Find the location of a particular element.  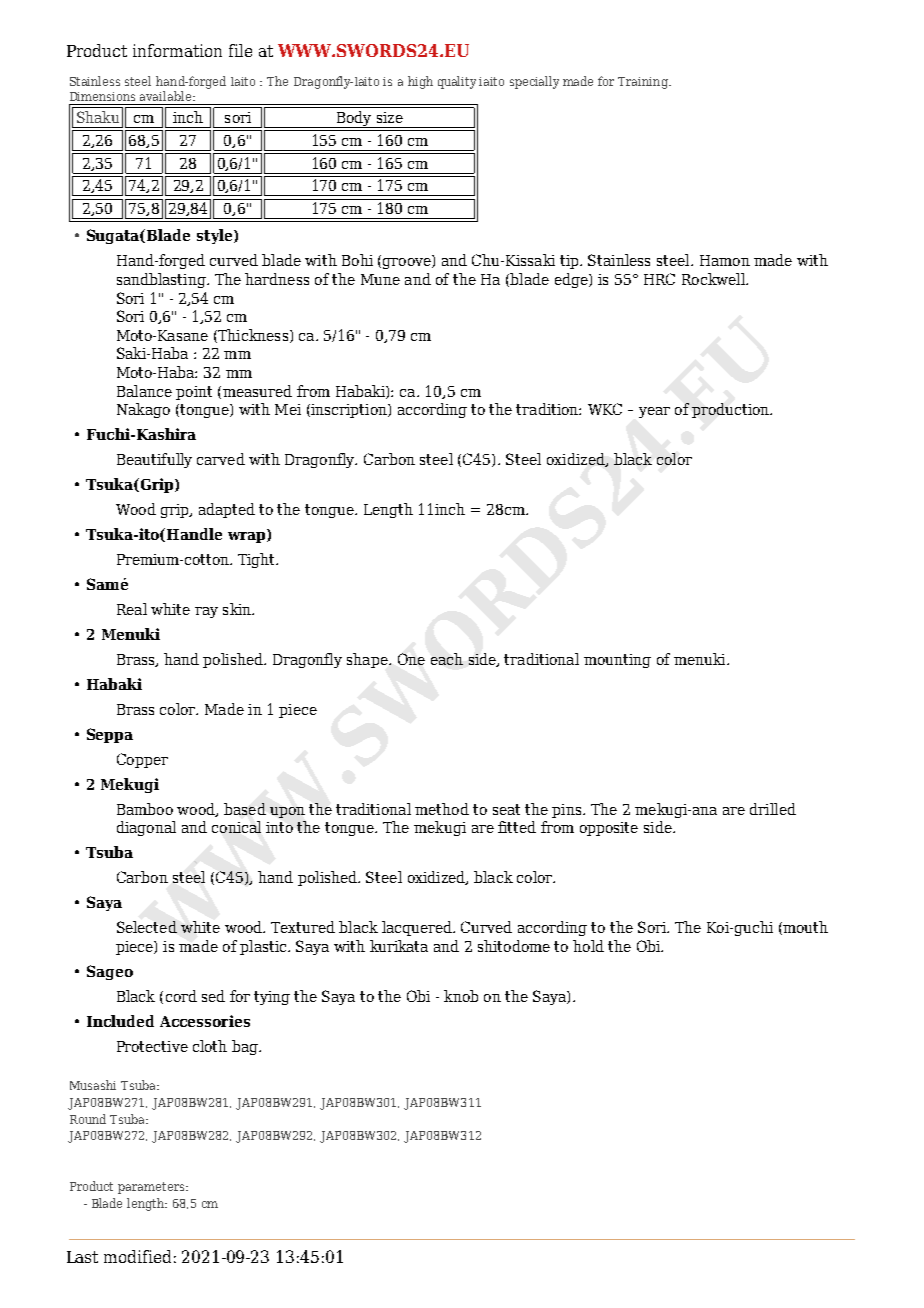

mounting is located at coordinates (617, 661).
